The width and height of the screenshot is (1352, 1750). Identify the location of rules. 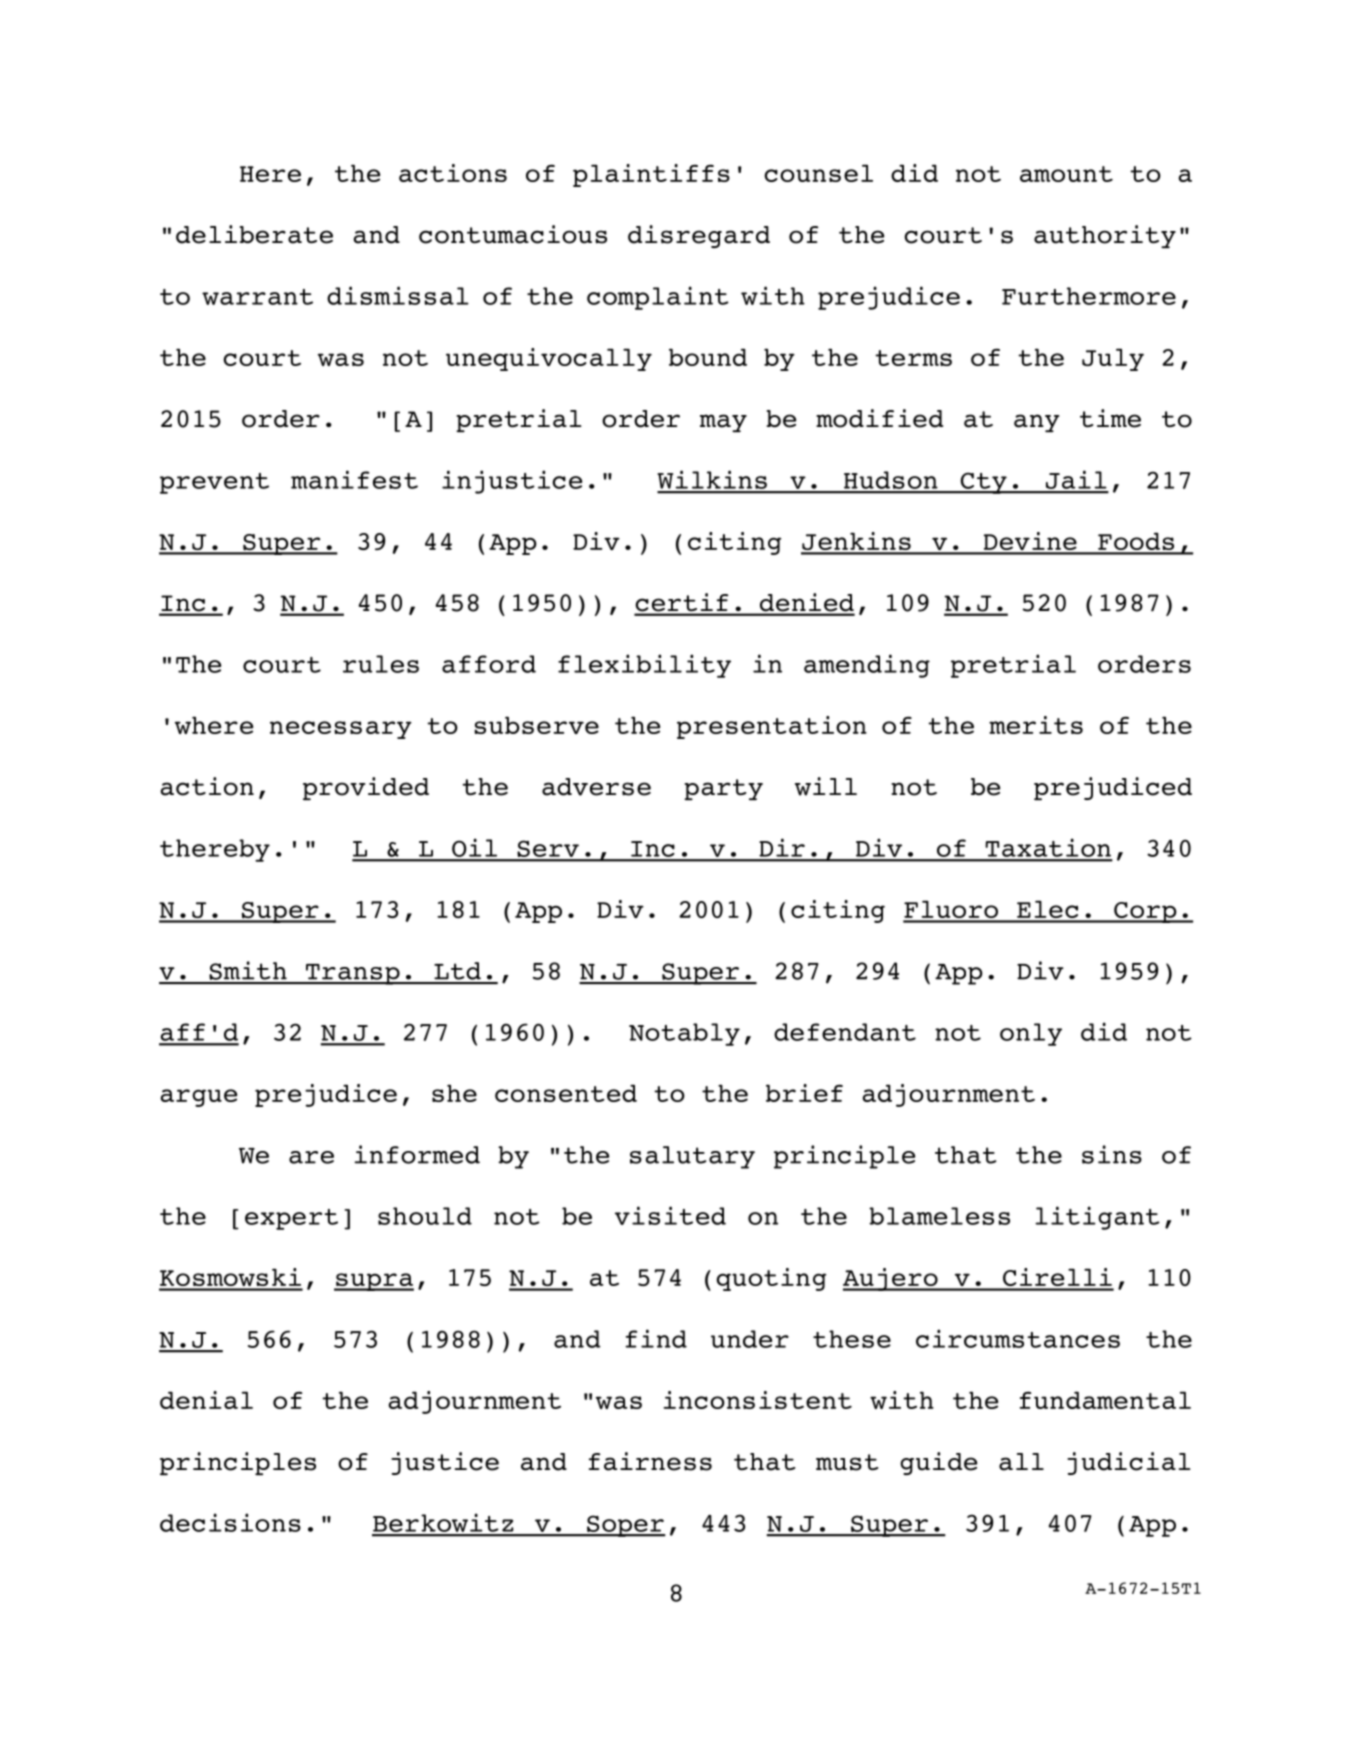
(381, 664).
